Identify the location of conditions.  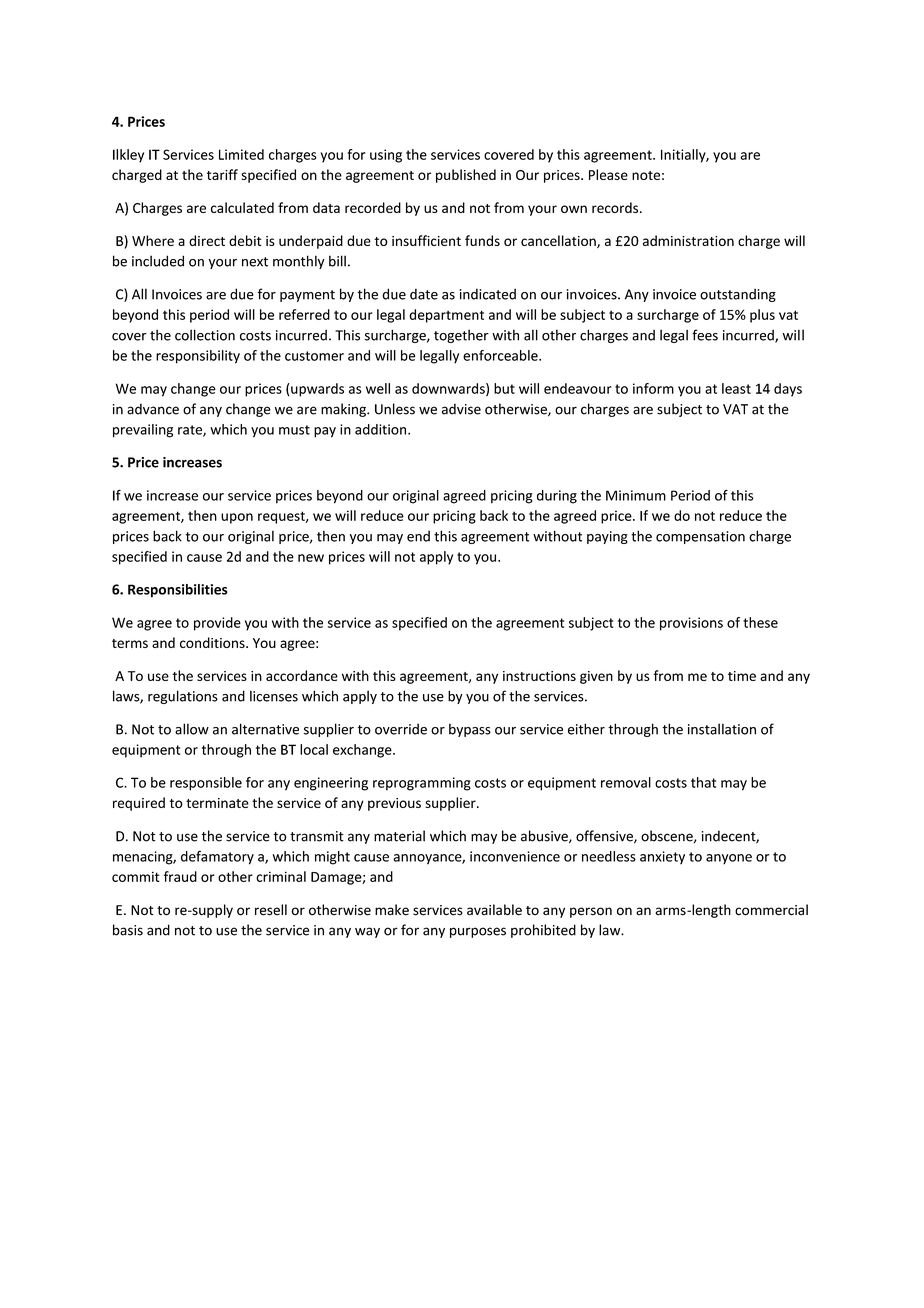
(213, 642).
